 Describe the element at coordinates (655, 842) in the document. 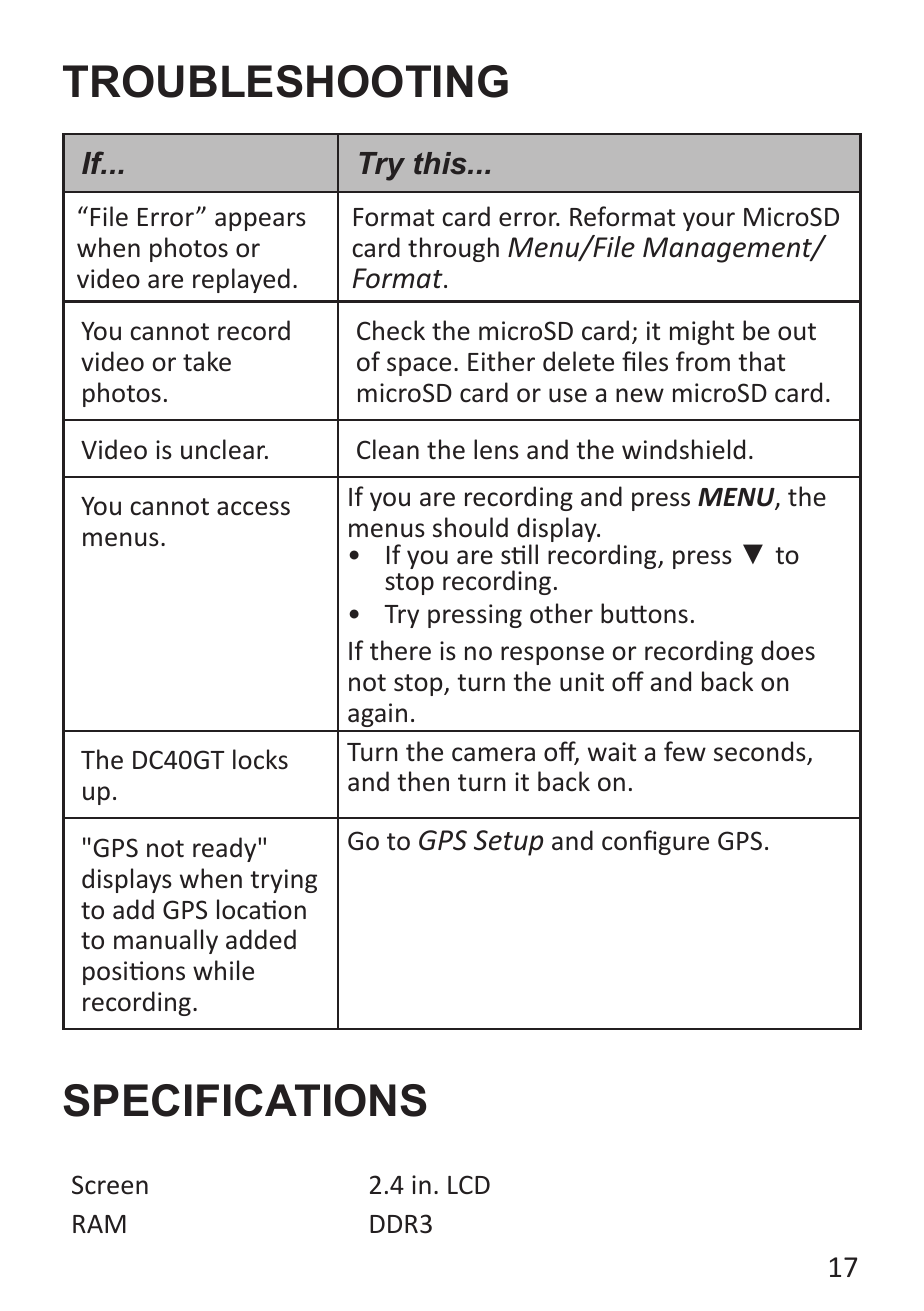

I see `configure` at that location.
